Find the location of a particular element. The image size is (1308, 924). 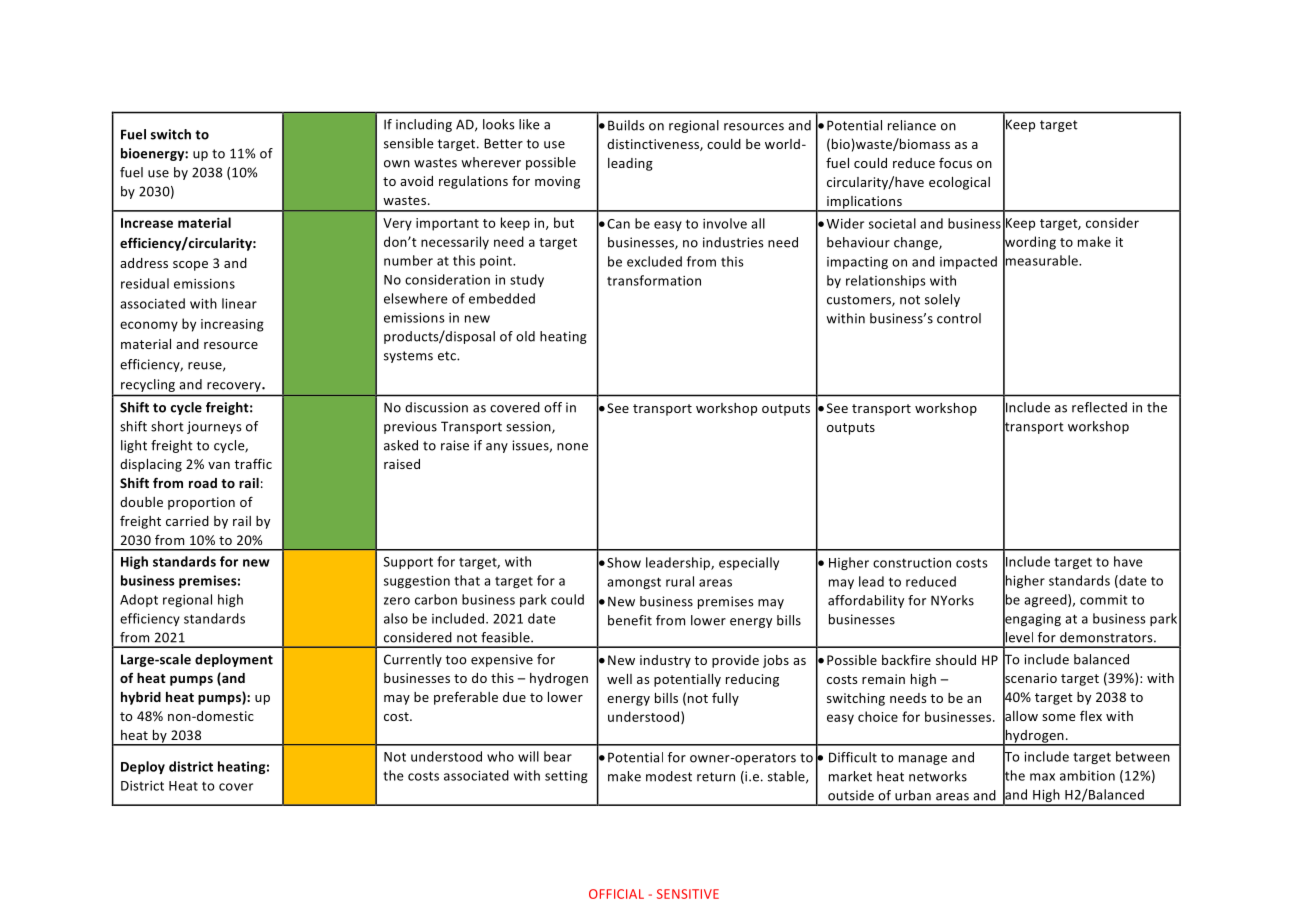

proportion is located at coordinates (201, 503).
